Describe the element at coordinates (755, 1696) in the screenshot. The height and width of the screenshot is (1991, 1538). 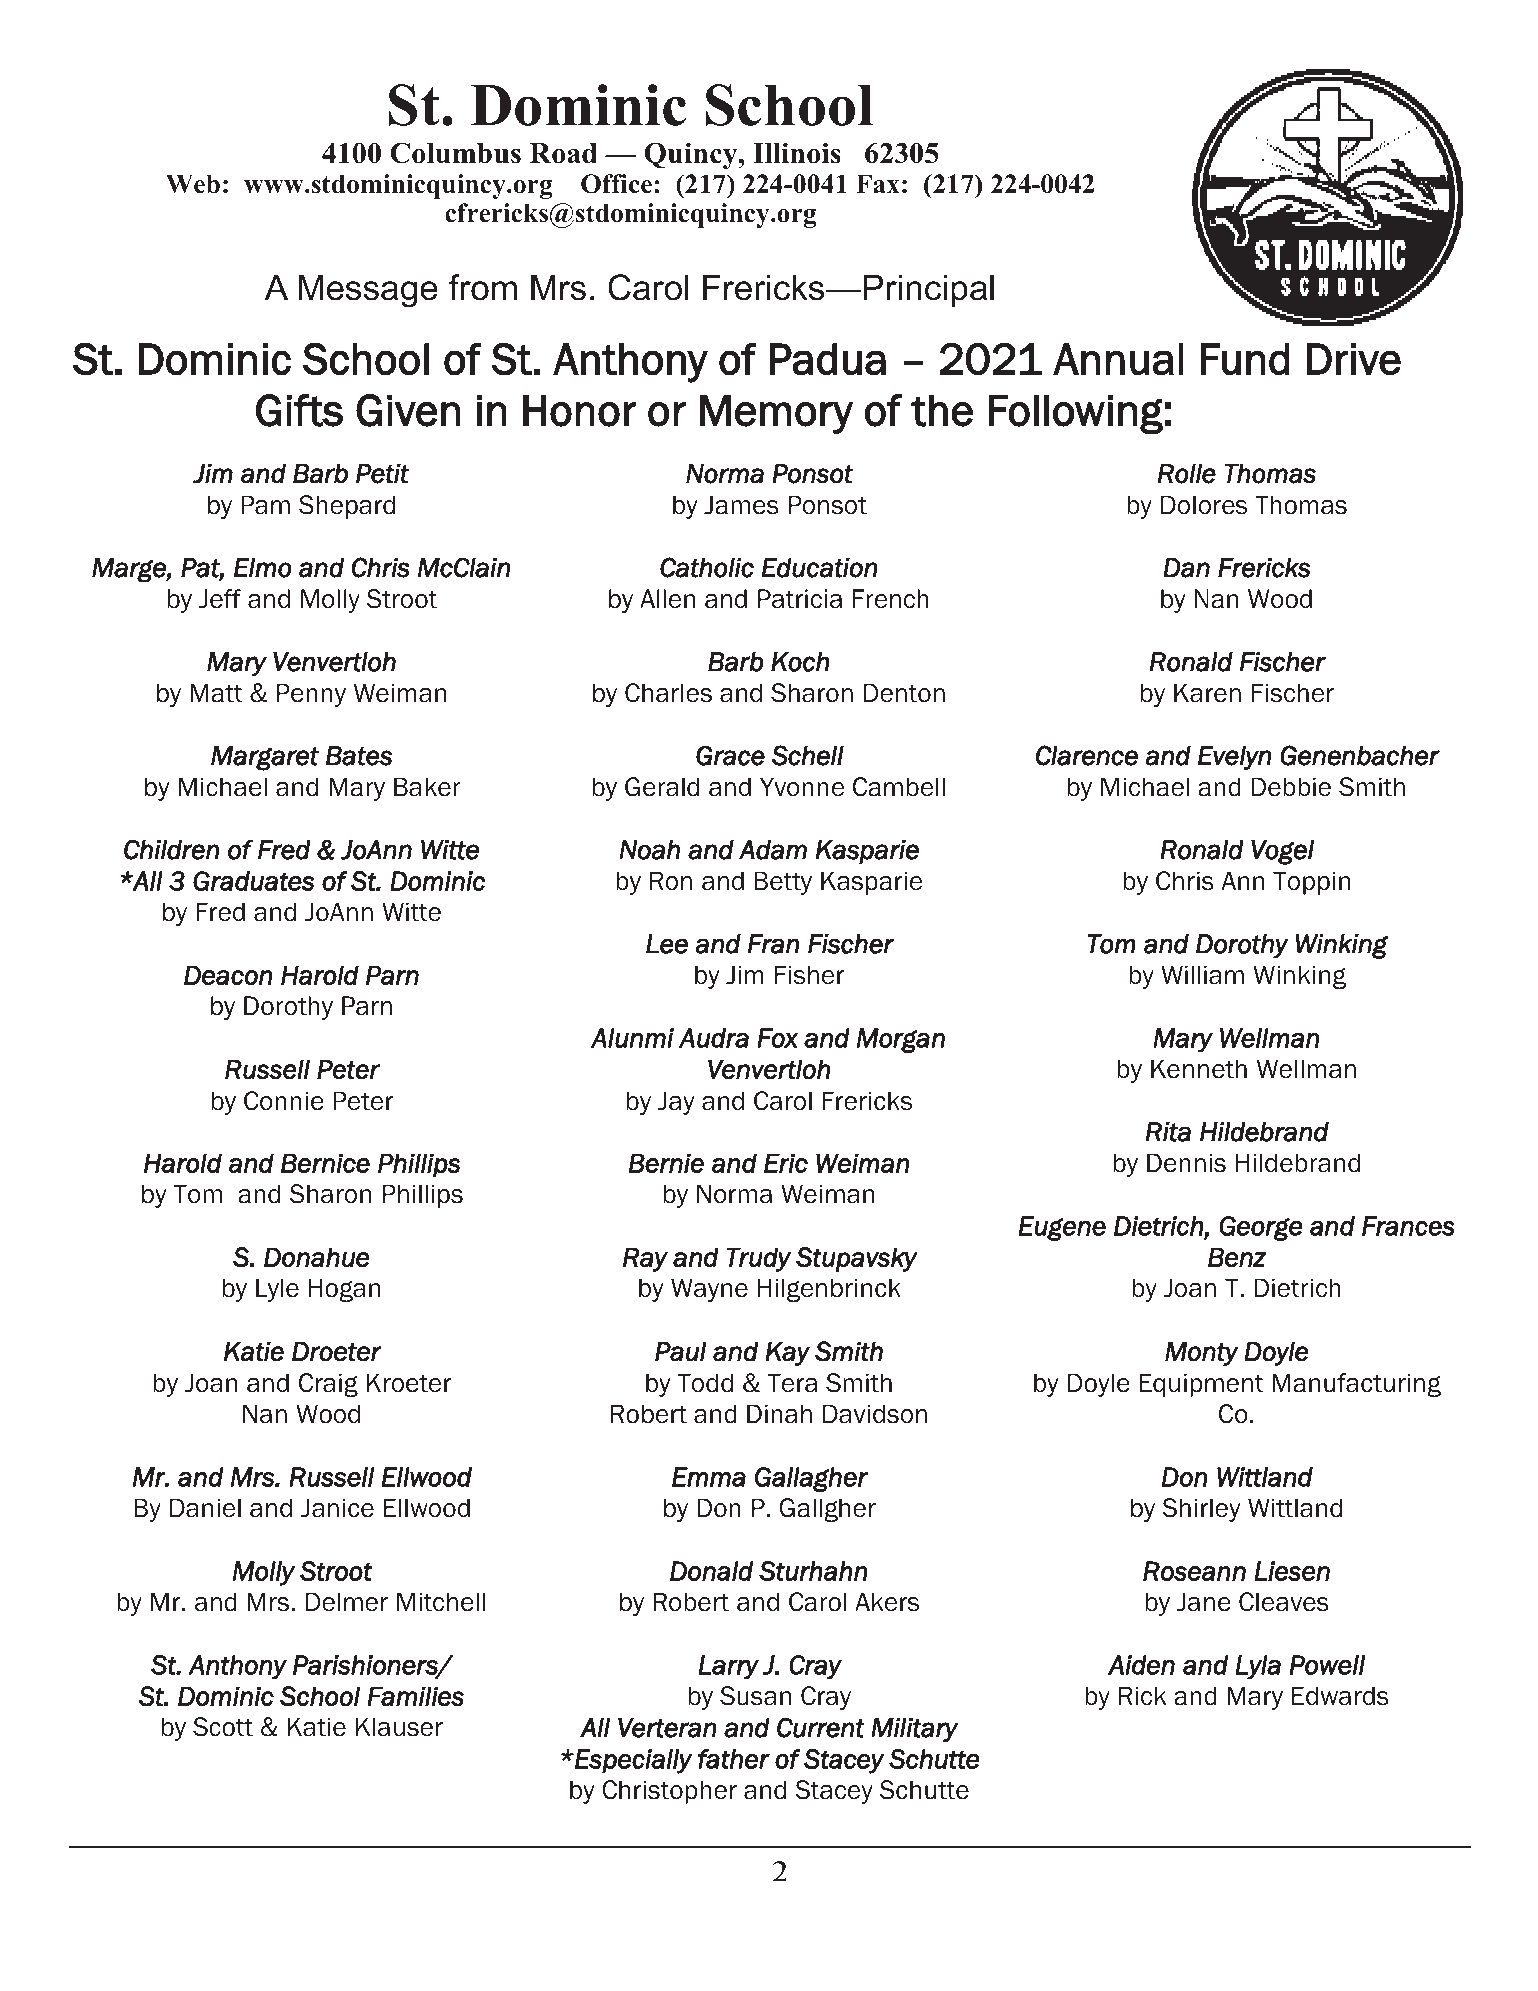
I see `Susan` at that location.
